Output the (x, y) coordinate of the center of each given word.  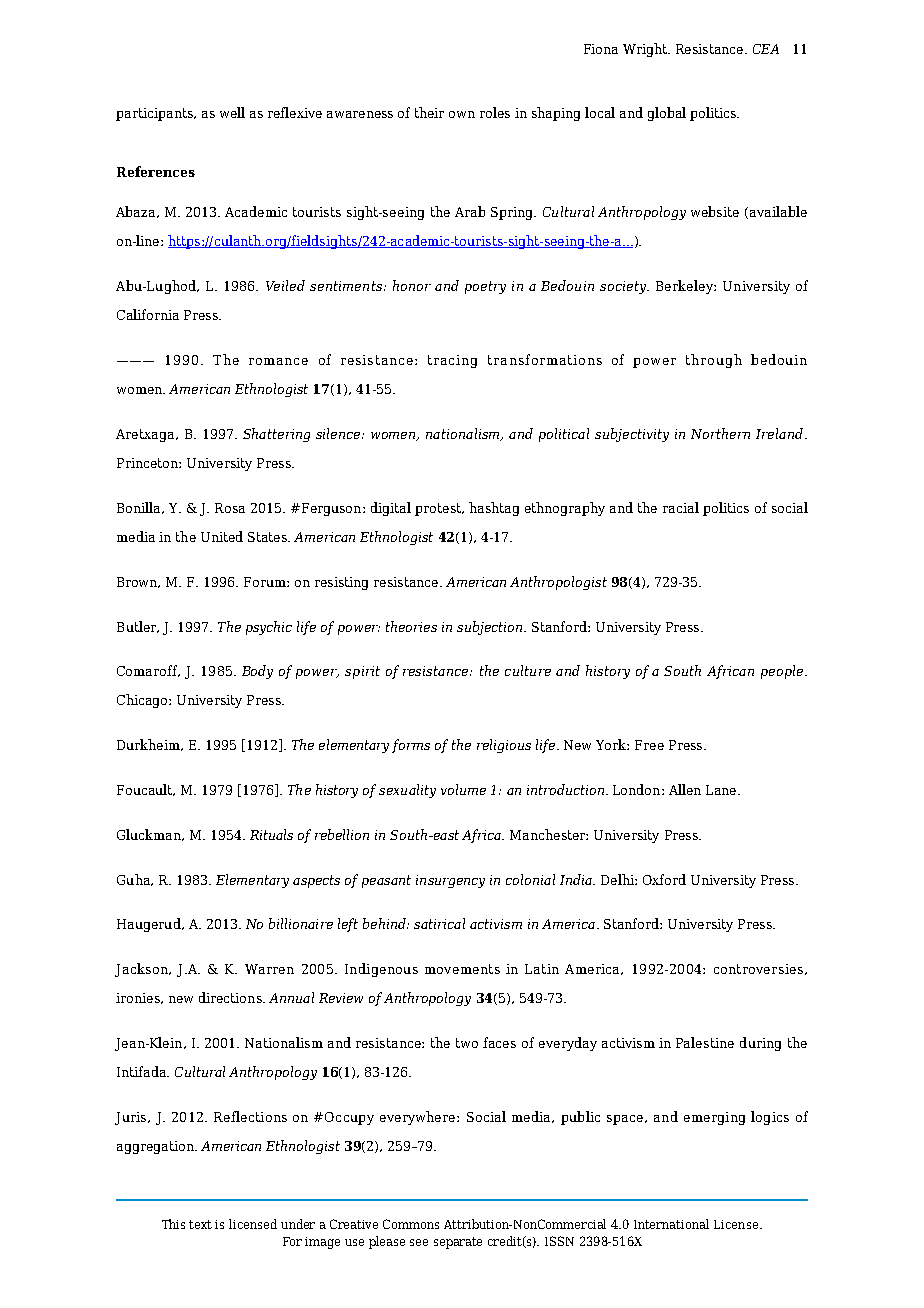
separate (458, 1243)
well (232, 112)
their (429, 112)
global (667, 114)
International (671, 1224)
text (200, 1224)
